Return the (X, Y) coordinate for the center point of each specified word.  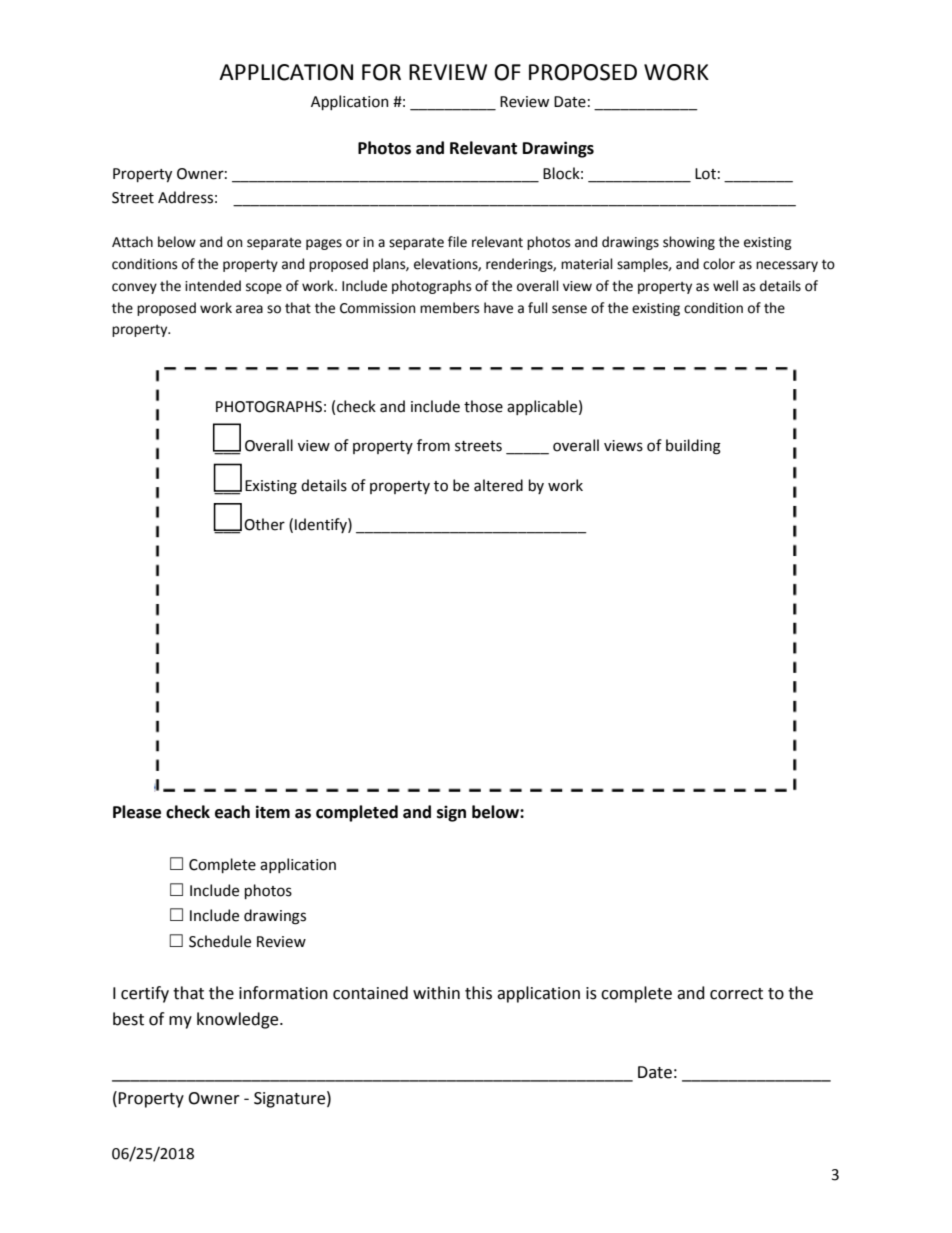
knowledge (239, 1020)
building (693, 447)
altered (498, 485)
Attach (132, 242)
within (436, 993)
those (483, 406)
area (249, 309)
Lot (705, 174)
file (457, 242)
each (232, 812)
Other (264, 524)
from (433, 445)
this (478, 993)
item (273, 812)
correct (736, 994)
